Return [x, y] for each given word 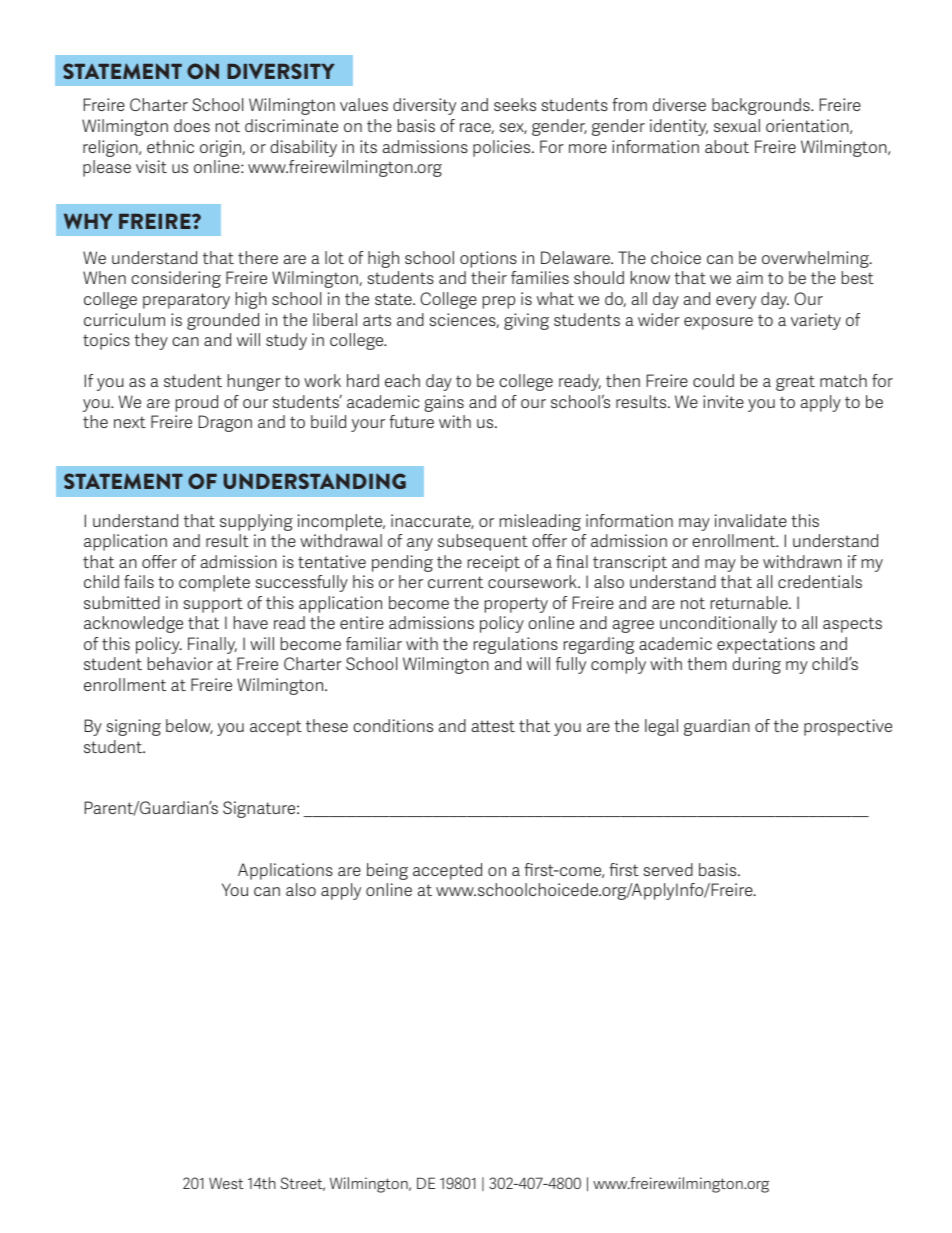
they [151, 341]
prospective [848, 727]
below [189, 726]
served [668, 869]
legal [661, 727]
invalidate [751, 520]
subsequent [483, 542]
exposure [718, 323]
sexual [737, 125]
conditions [393, 725]
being [387, 871]
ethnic [170, 146]
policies [503, 148]
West [226, 1183]
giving [526, 321]
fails [139, 581]
